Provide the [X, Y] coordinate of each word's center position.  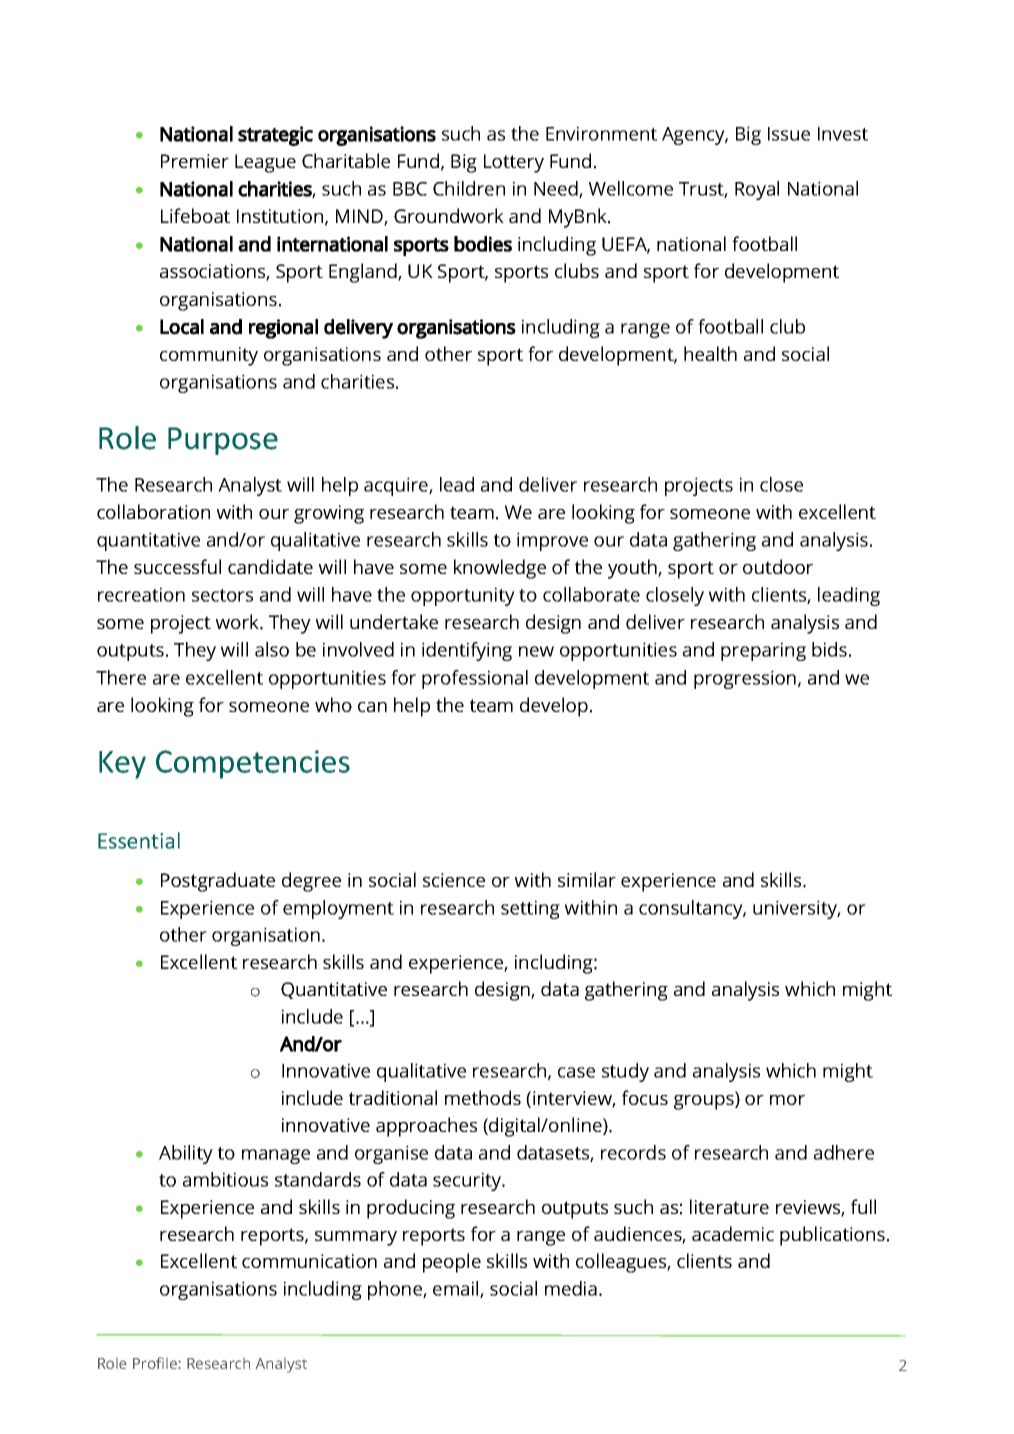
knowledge [500, 569]
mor [787, 1100]
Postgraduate [218, 882]
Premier [195, 161]
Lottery [514, 163]
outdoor [778, 566]
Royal [757, 190]
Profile [156, 1363]
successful [177, 566]
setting [530, 909]
